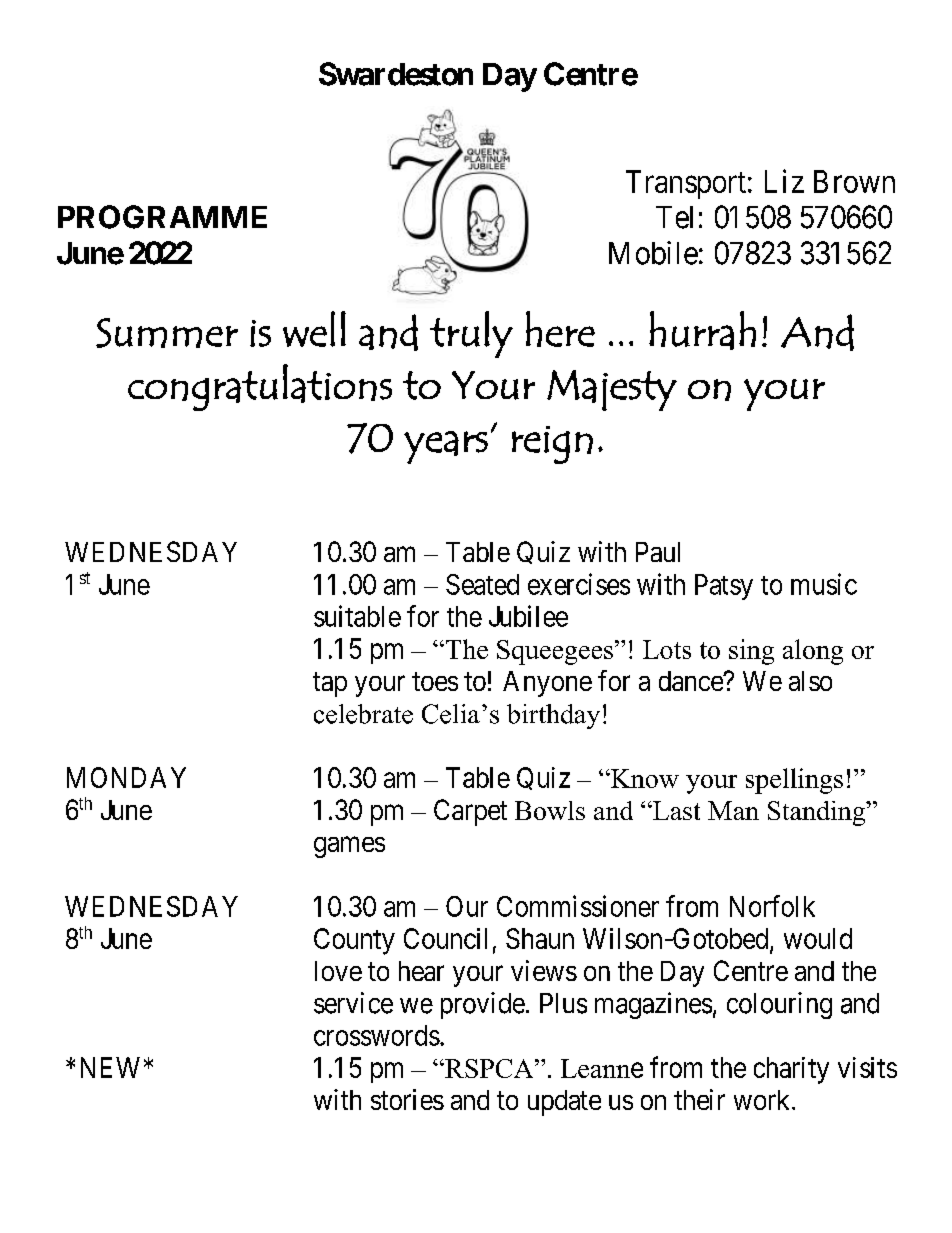 The image size is (952, 1233). What do you see at coordinates (784, 181) in the document?
I see `Liz` at bounding box center [784, 181].
